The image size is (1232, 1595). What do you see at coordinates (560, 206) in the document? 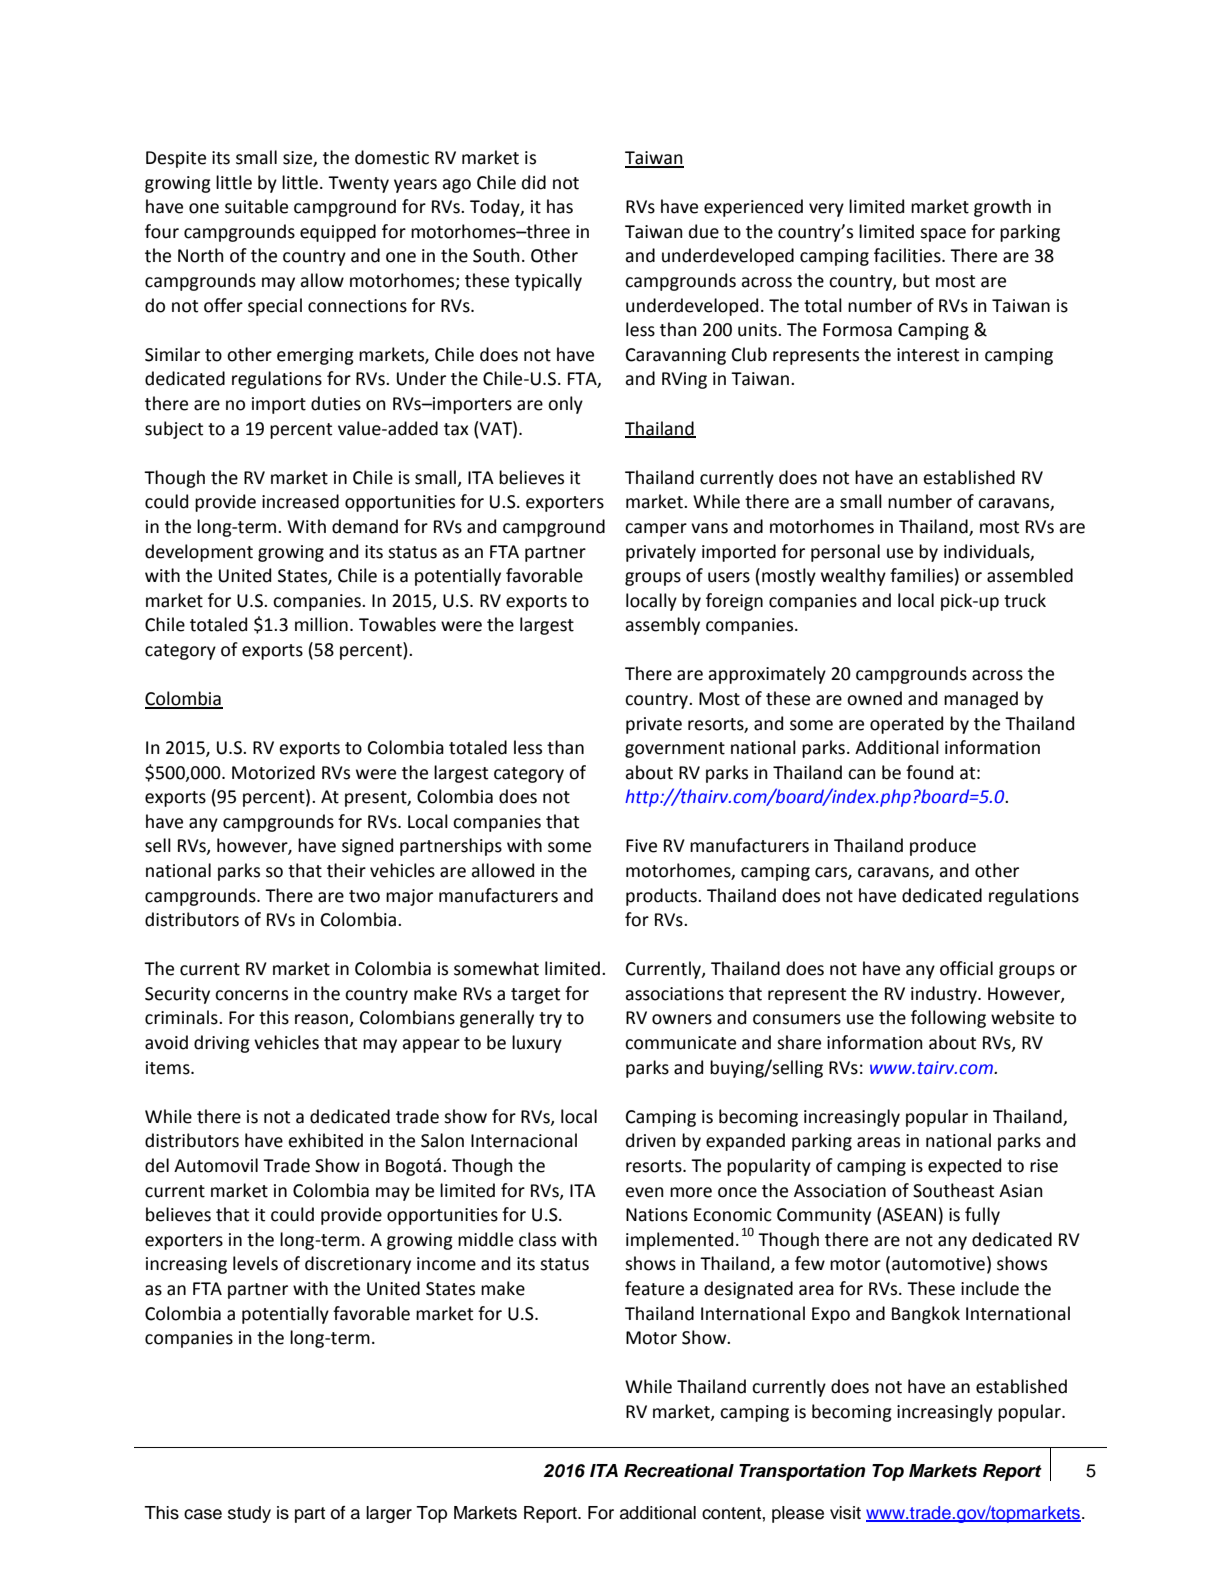
I see `has` at bounding box center [560, 206].
